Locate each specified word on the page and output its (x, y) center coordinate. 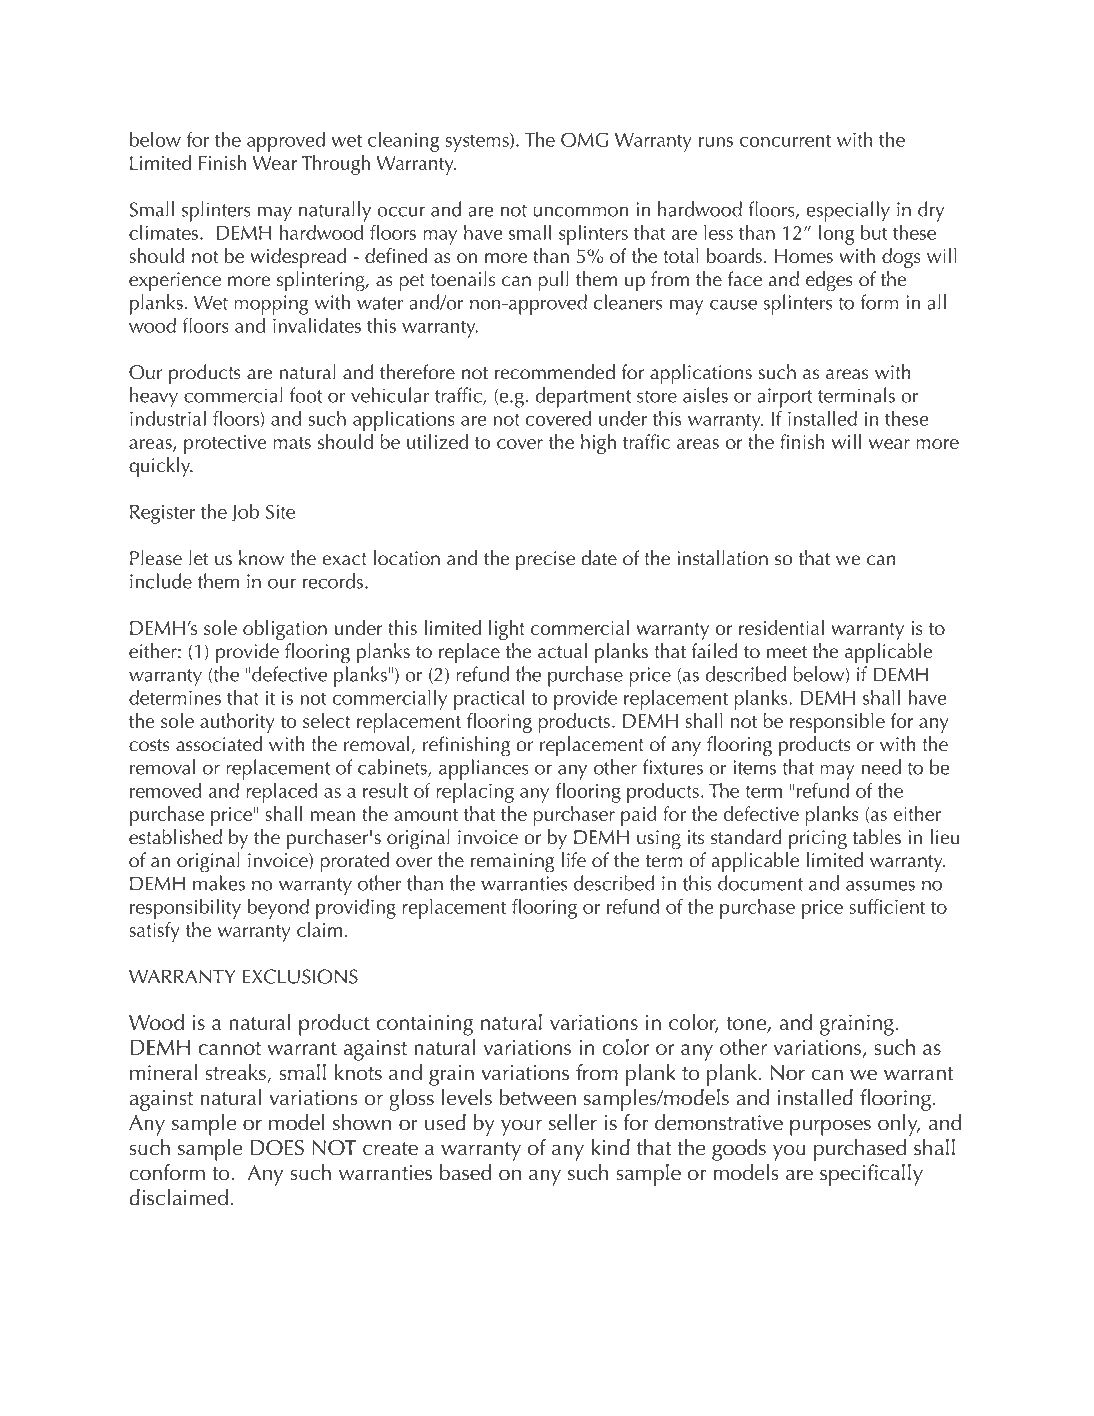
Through (335, 165)
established (175, 837)
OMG (585, 139)
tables (877, 837)
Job (245, 512)
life (574, 860)
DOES (277, 1148)
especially (848, 211)
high (598, 444)
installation (723, 558)
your (521, 1127)
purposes (830, 1127)
